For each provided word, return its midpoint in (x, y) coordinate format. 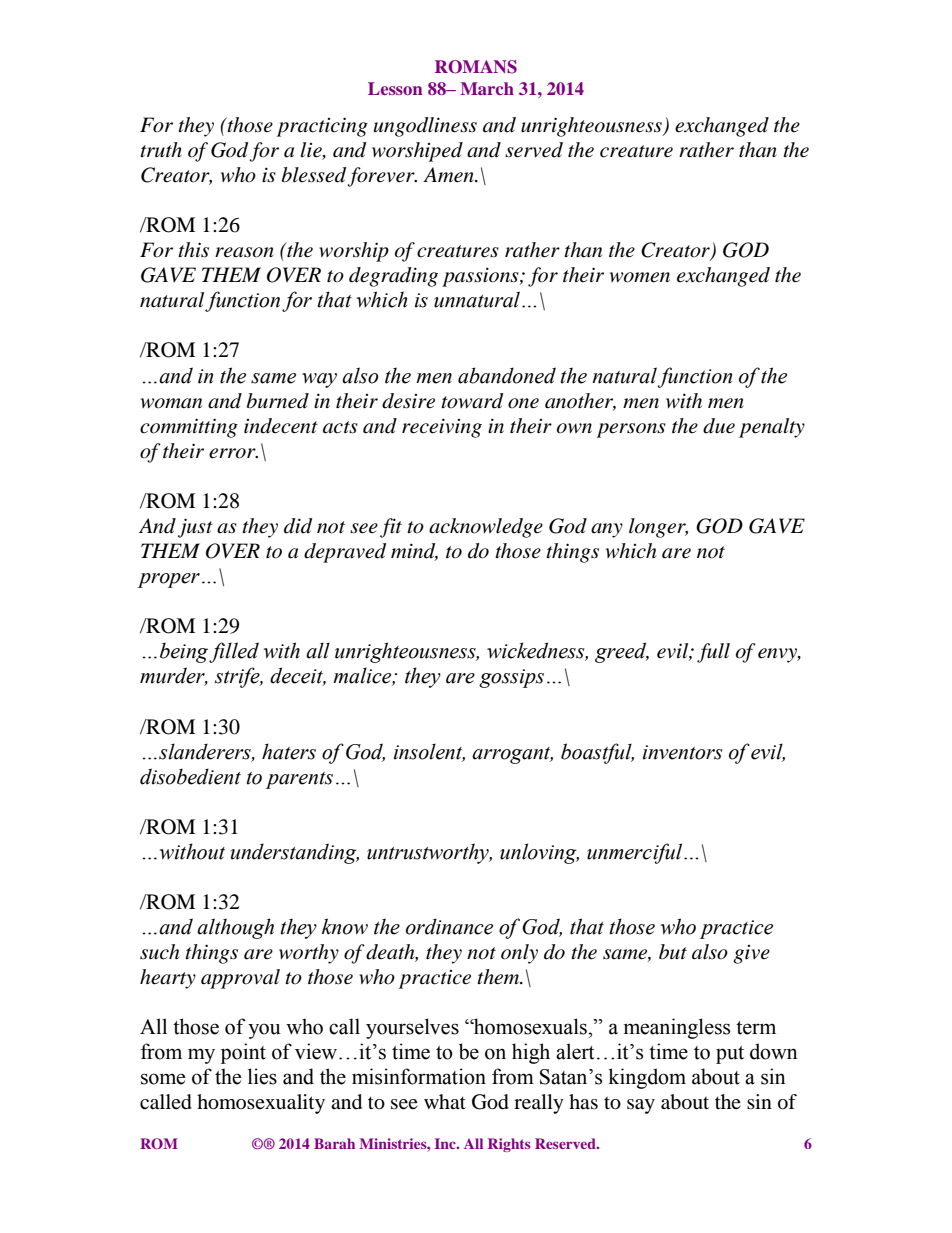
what (445, 1101)
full (713, 653)
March (487, 88)
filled (234, 652)
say (641, 1106)
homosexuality (261, 1104)
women (640, 277)
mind (414, 552)
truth (161, 149)
